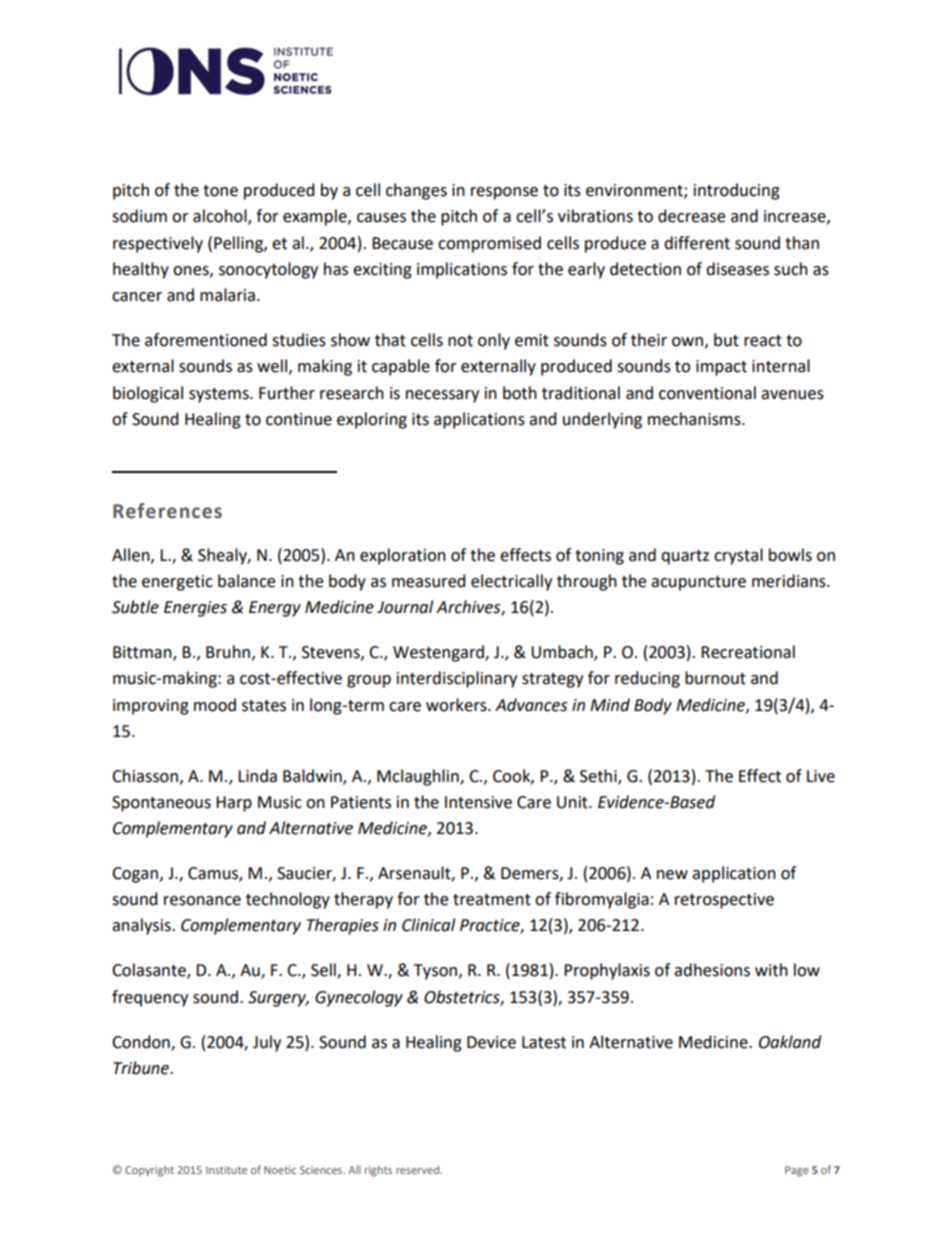 The width and height of the screenshot is (952, 1233). What do you see at coordinates (167, 511) in the screenshot?
I see `References` at bounding box center [167, 511].
